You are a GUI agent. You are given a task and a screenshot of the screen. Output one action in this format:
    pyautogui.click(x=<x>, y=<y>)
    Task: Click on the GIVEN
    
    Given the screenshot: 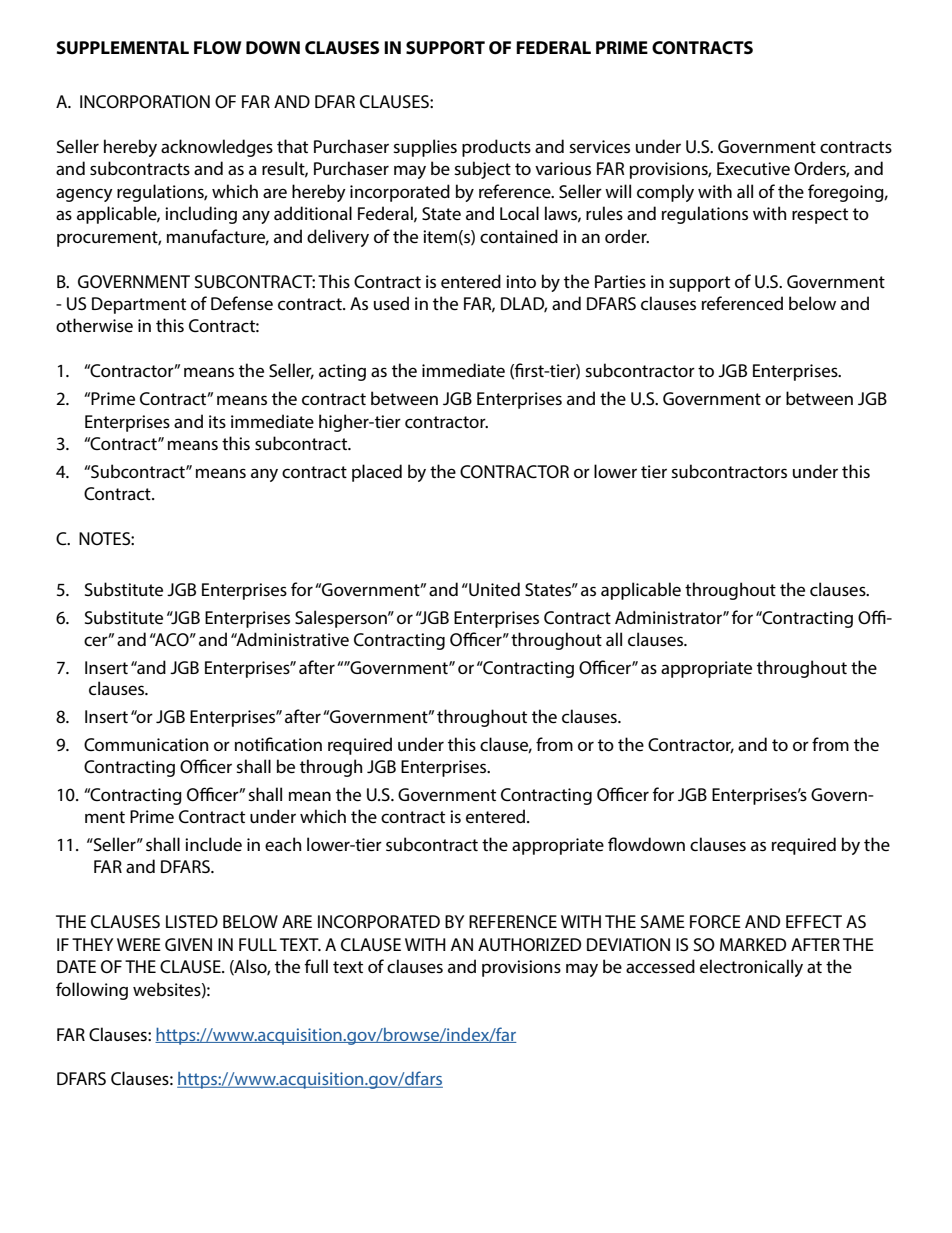 What is the action you would take?
    pyautogui.click(x=188, y=944)
